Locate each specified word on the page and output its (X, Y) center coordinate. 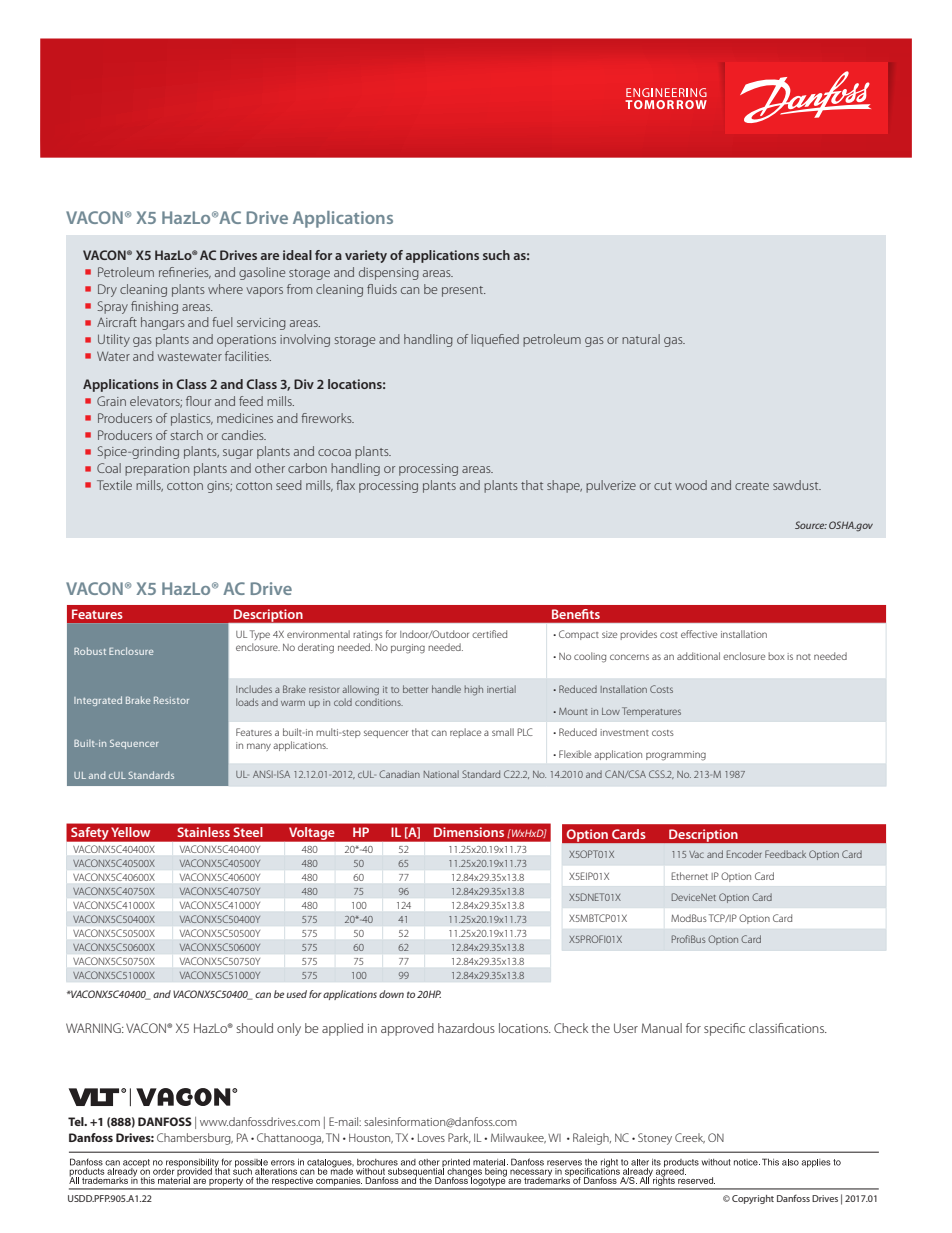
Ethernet (689, 876)
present (463, 291)
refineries (185, 273)
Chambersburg (195, 1139)
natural (641, 339)
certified (489, 634)
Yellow (131, 832)
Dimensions (469, 832)
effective (699, 634)
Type (260, 635)
